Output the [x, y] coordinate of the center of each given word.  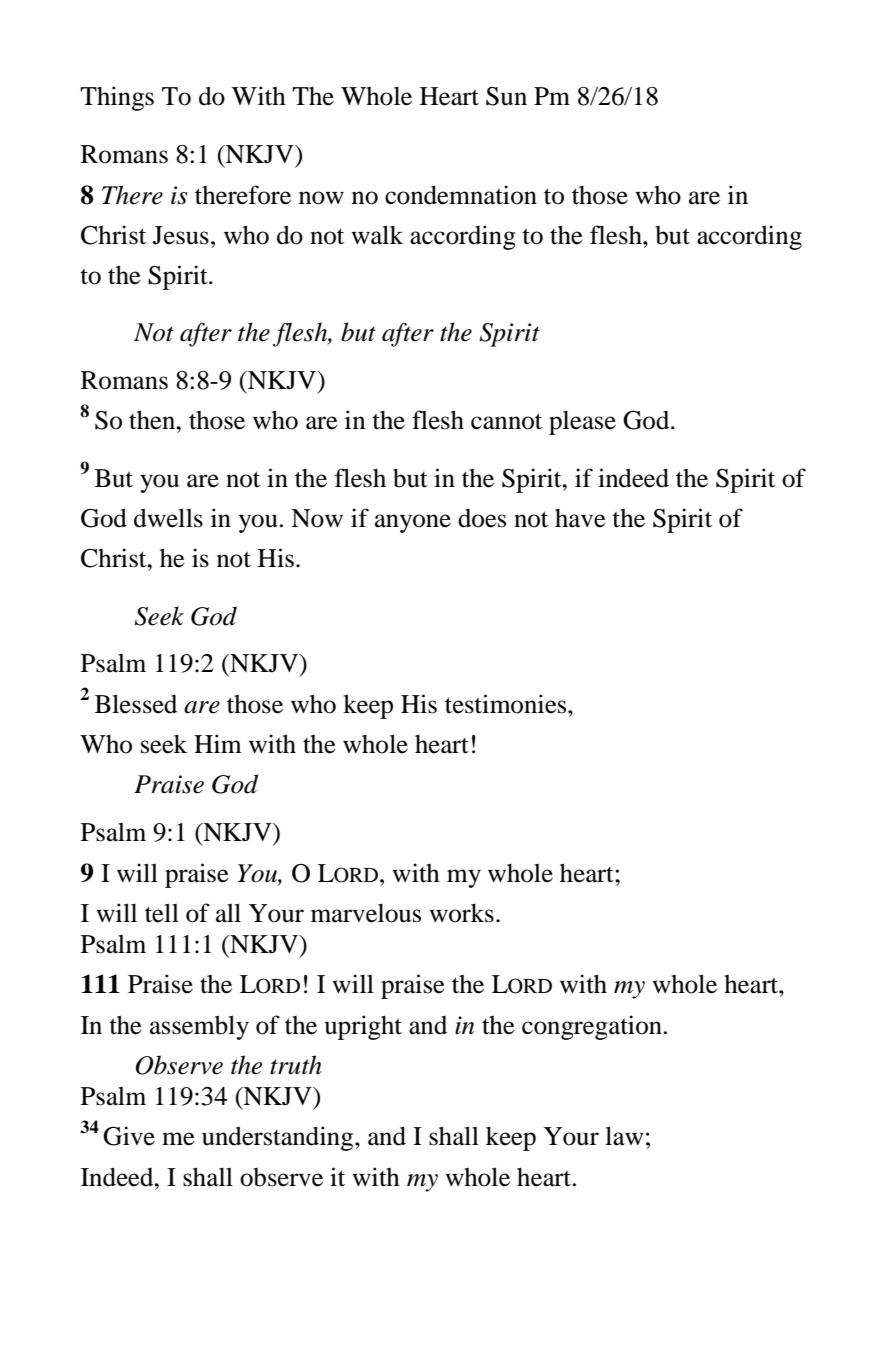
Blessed [136, 704]
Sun [506, 96]
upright [363, 1027]
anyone [413, 523]
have [580, 518]
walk [377, 235]
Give [129, 1136]
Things [117, 98]
